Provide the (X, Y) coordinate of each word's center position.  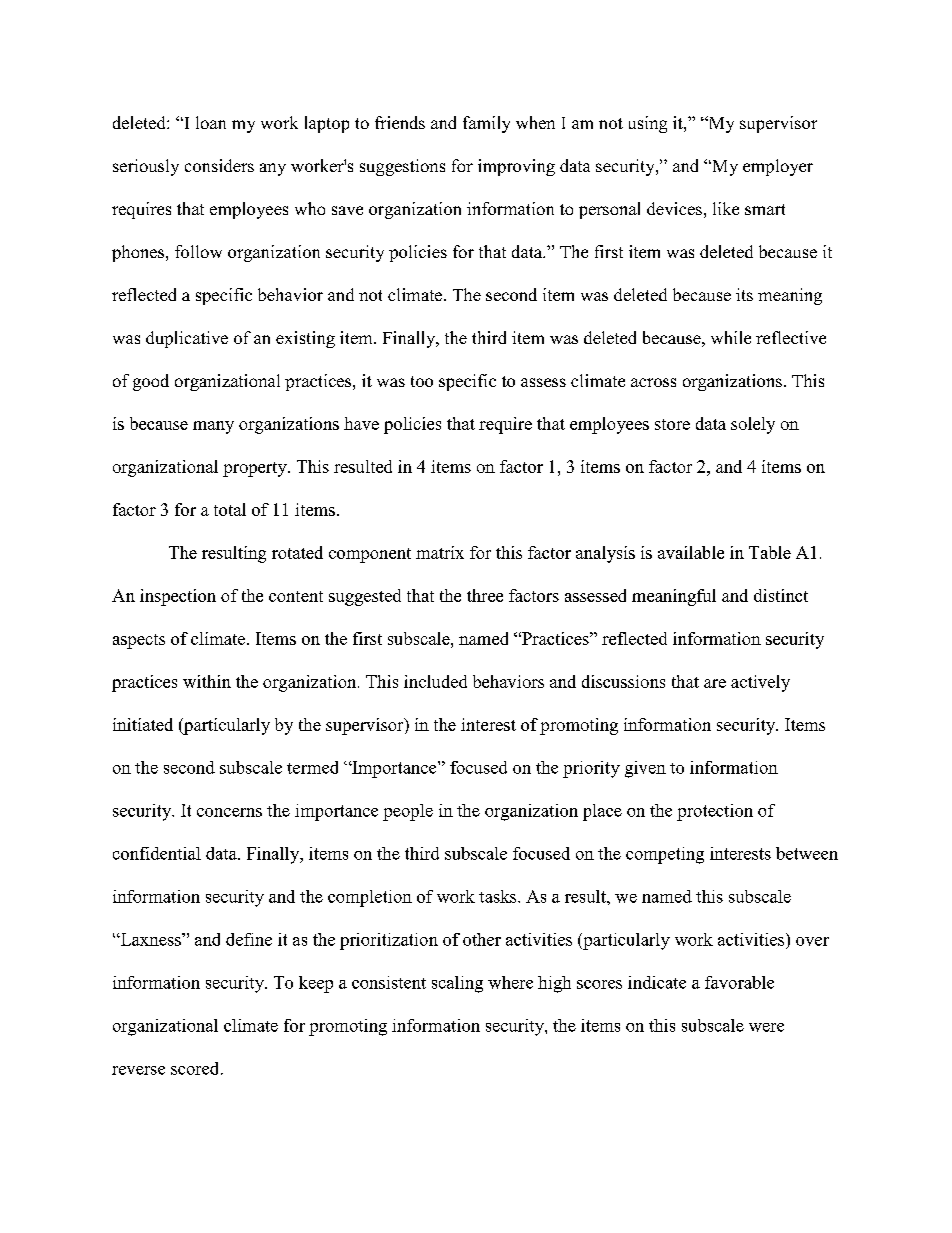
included (435, 681)
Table (770, 552)
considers (219, 165)
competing (665, 855)
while (731, 337)
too (422, 381)
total (230, 509)
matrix (440, 552)
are (715, 683)
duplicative (187, 339)
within (207, 681)
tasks (499, 896)
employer (778, 167)
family (486, 124)
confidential (157, 853)
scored (196, 1068)
